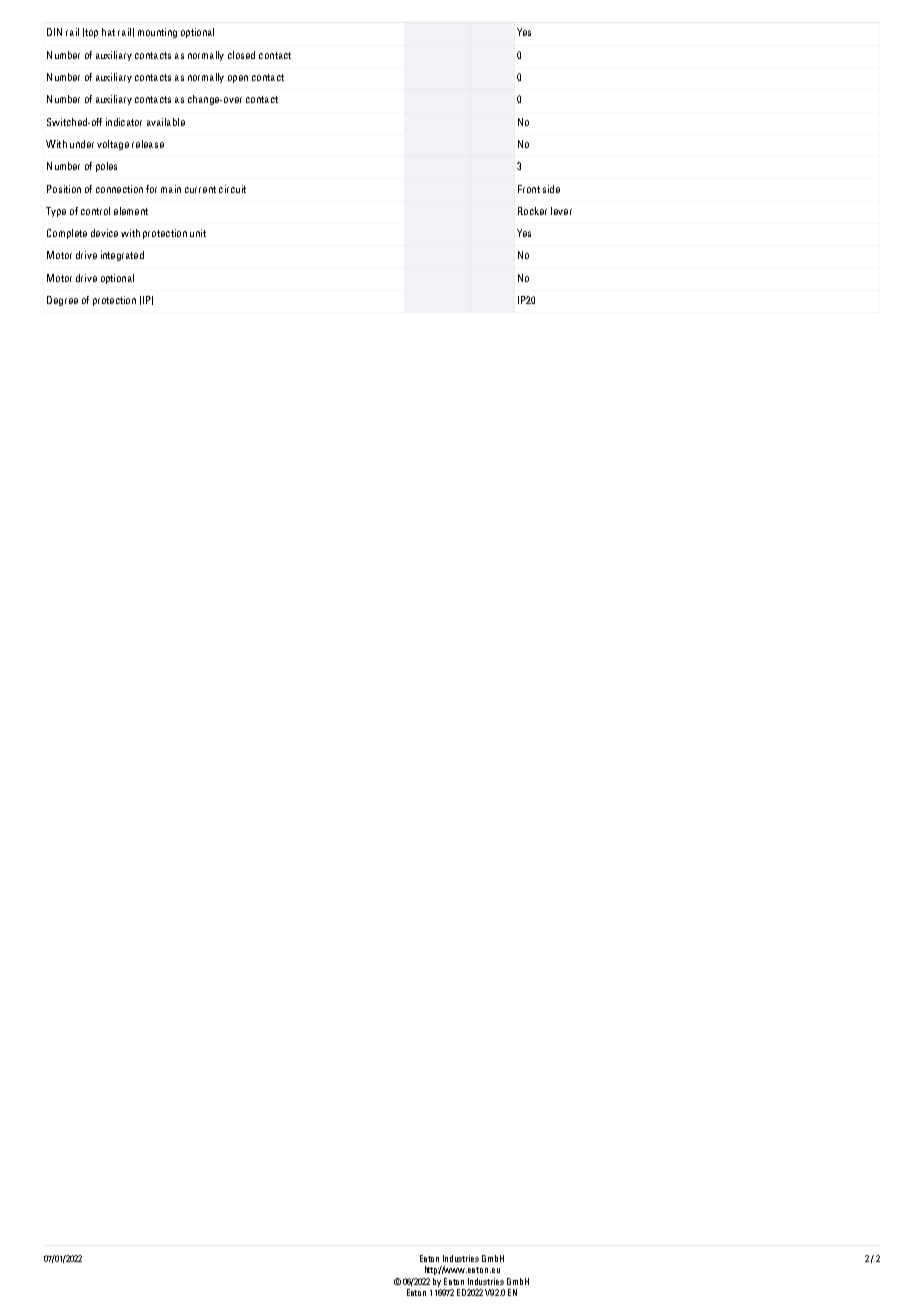  What do you see at coordinates (108, 32) in the image?
I see `hat` at bounding box center [108, 32].
